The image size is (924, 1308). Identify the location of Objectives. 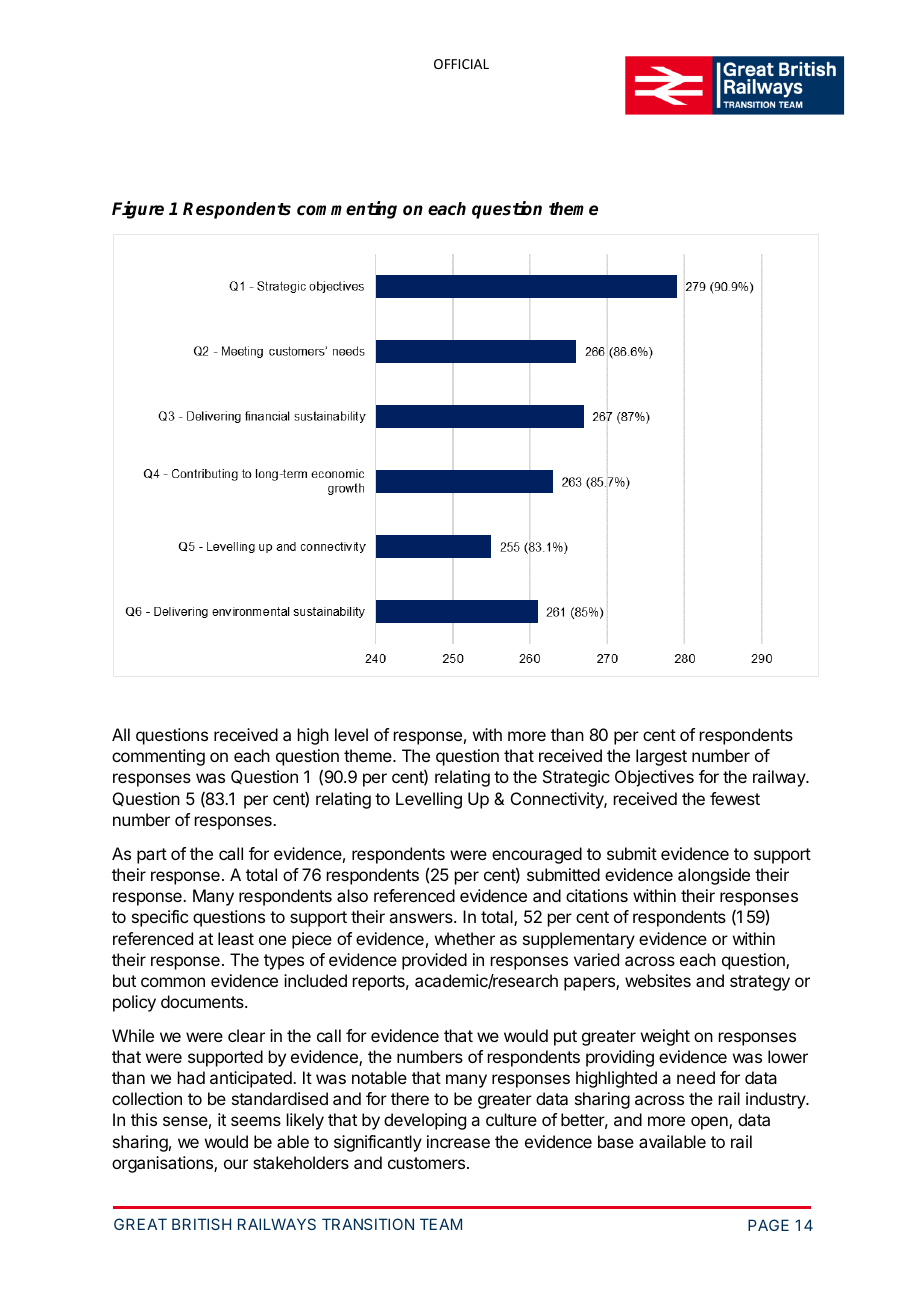
(654, 778).
